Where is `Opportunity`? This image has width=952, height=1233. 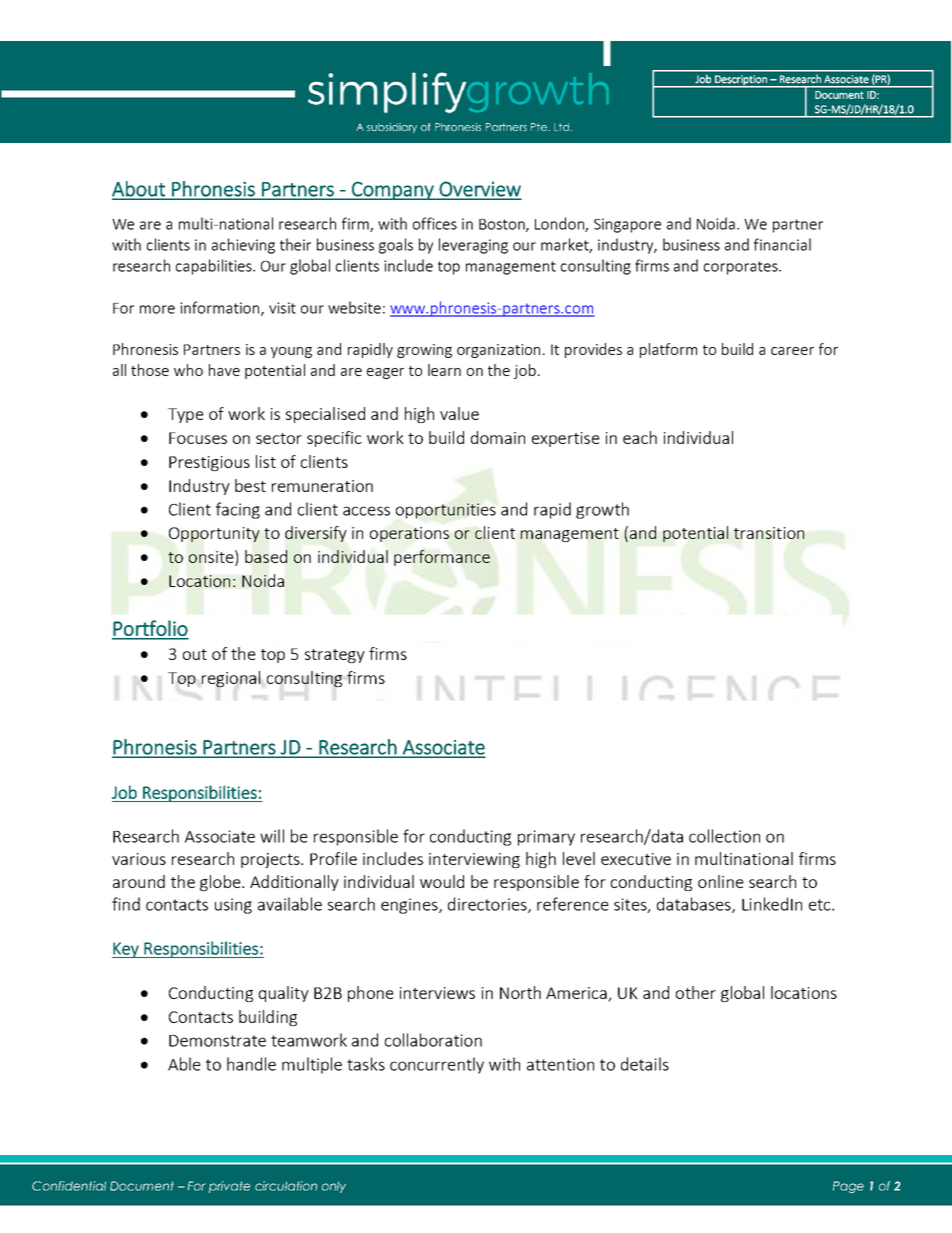 Opportunity is located at coordinates (214, 534).
